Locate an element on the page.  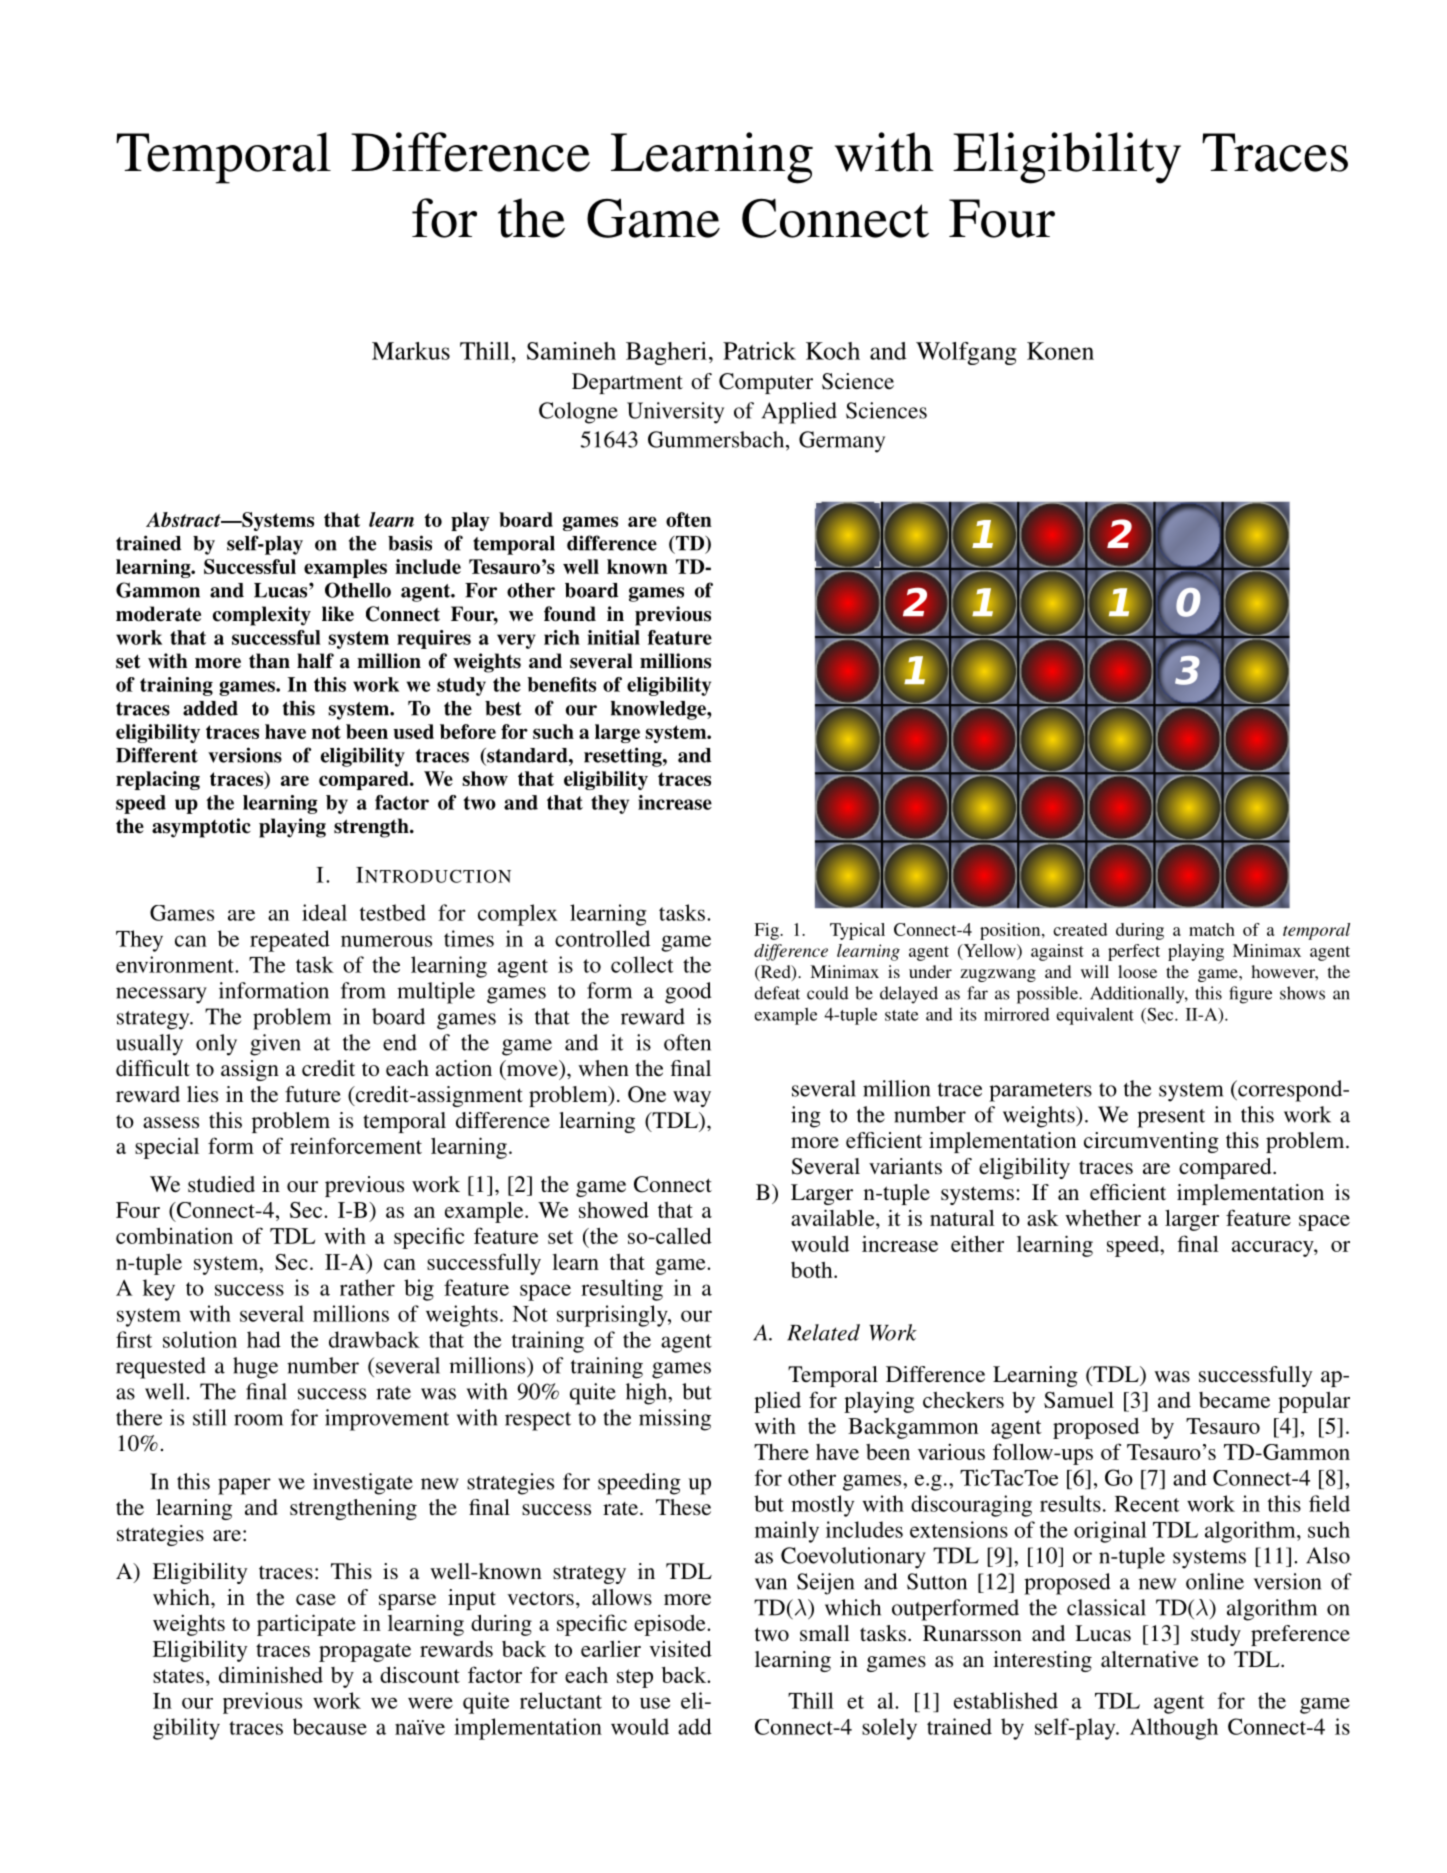
initial is located at coordinates (613, 637).
